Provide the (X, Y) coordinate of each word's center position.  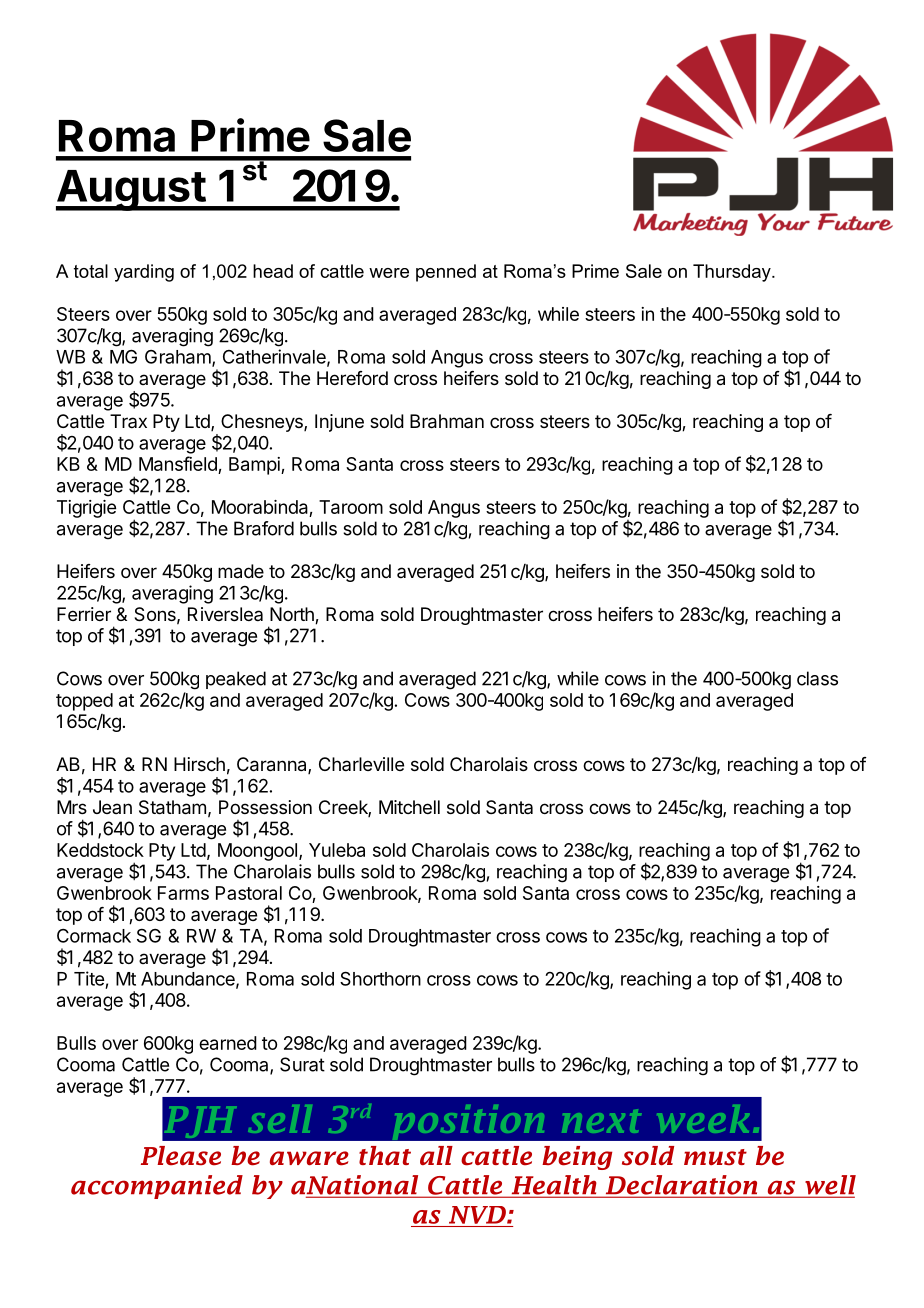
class (817, 678)
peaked (236, 680)
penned (446, 273)
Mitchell (409, 807)
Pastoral (249, 893)
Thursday (733, 273)
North (293, 615)
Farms (183, 893)
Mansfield (179, 465)
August (131, 190)
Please (181, 1156)
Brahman (447, 421)
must (715, 1157)
